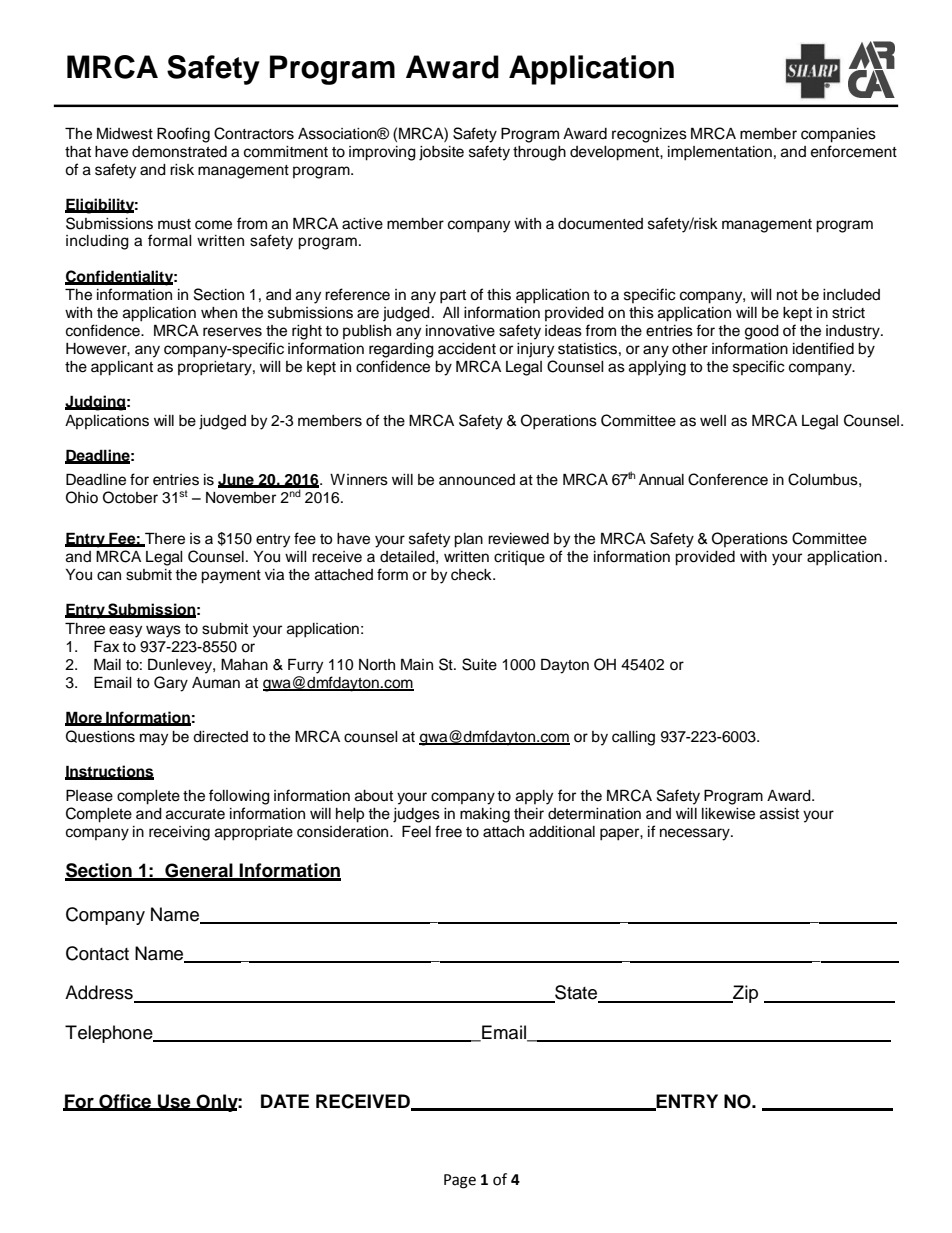 The height and width of the document is (1233, 952). I want to click on necessary, so click(696, 834).
